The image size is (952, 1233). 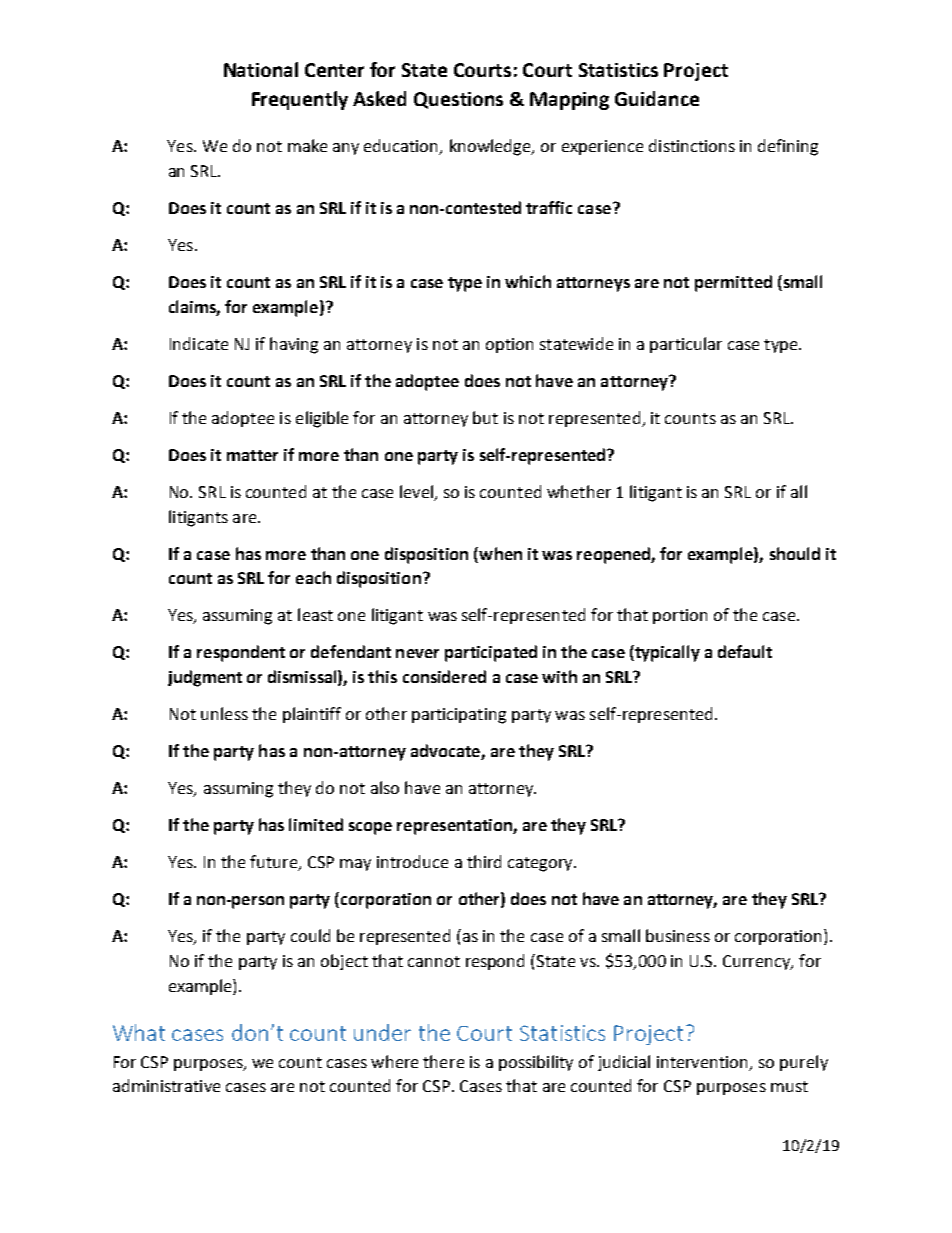 What do you see at coordinates (199, 343) in the image?
I see `Indicate` at bounding box center [199, 343].
